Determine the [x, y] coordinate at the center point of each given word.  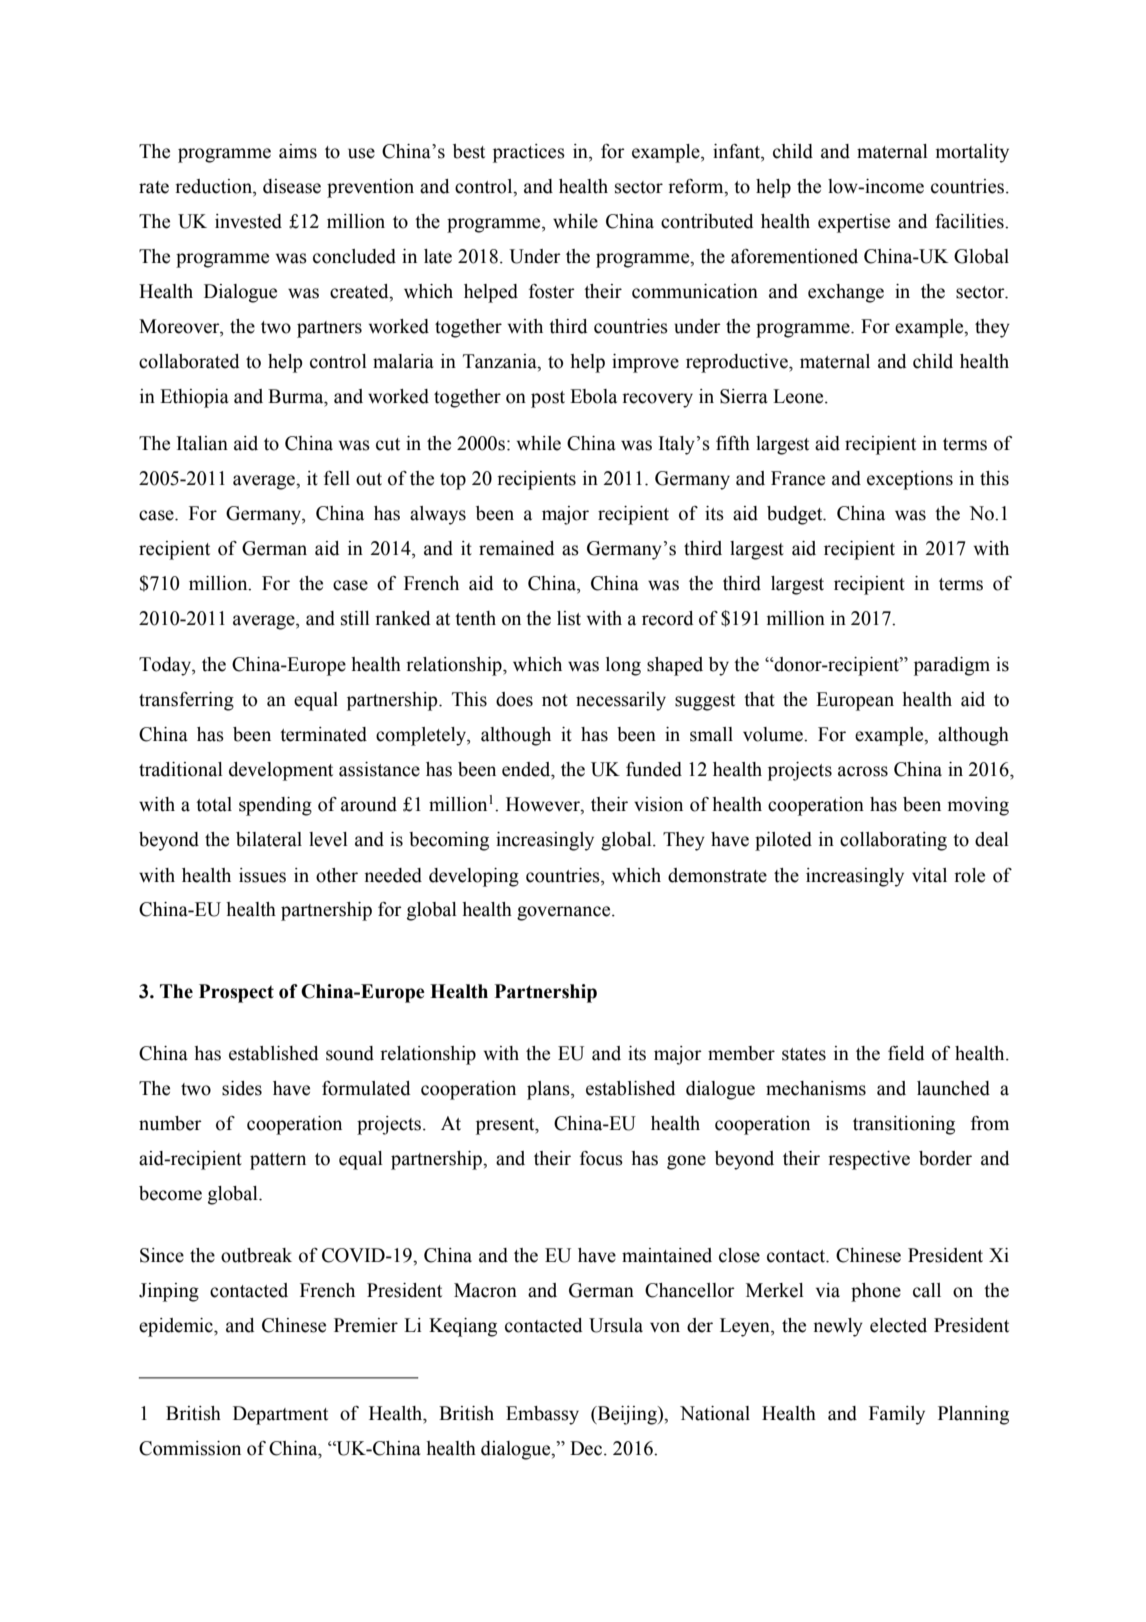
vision [658, 804]
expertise [854, 223]
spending [275, 806]
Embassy [542, 1415]
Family [897, 1415]
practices [529, 153]
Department [280, 1415]
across [863, 771]
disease [292, 186]
